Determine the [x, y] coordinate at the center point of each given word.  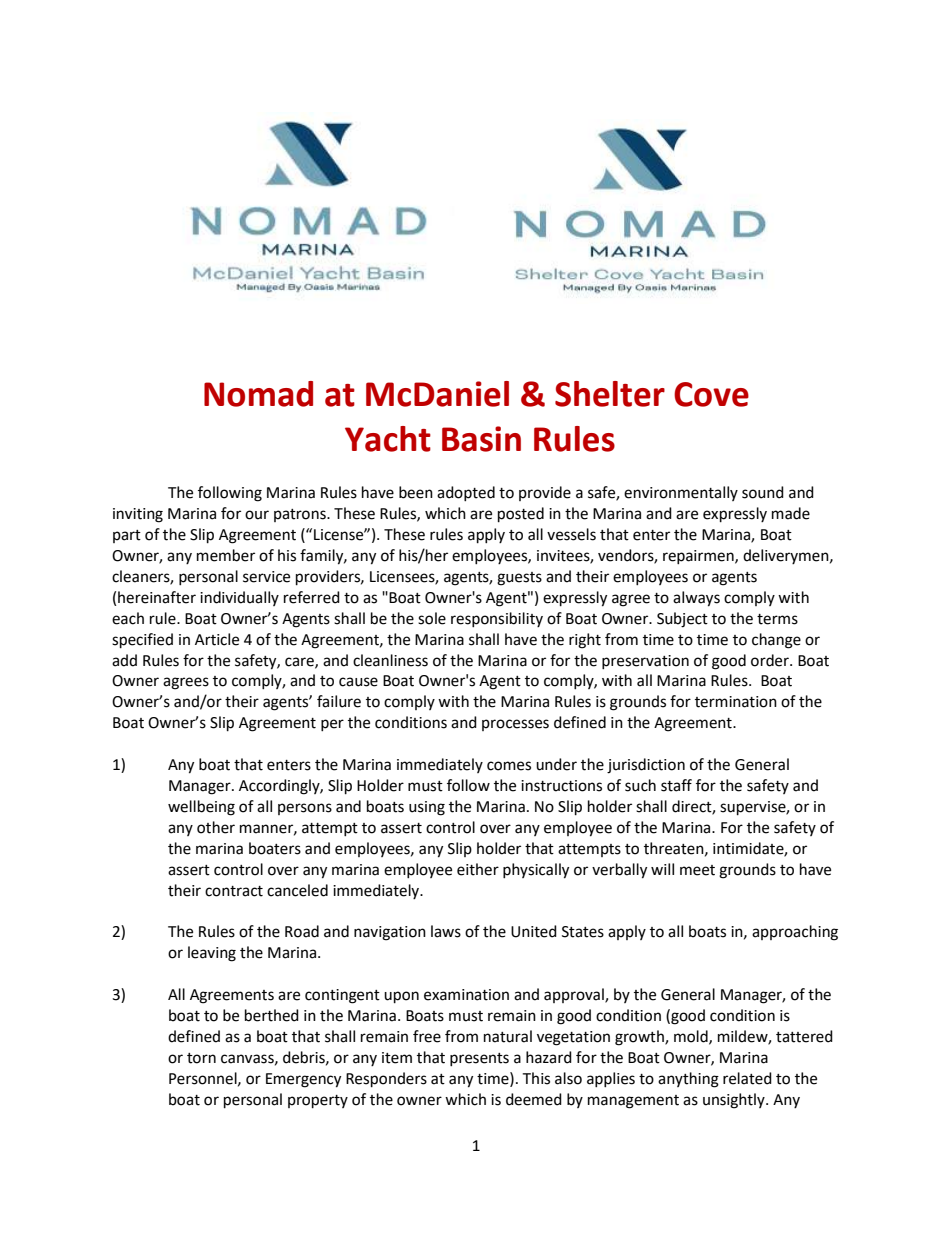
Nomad [258, 394]
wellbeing [201, 808]
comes [509, 766]
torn [201, 1058]
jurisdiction [646, 766]
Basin [481, 439]
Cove [711, 394]
